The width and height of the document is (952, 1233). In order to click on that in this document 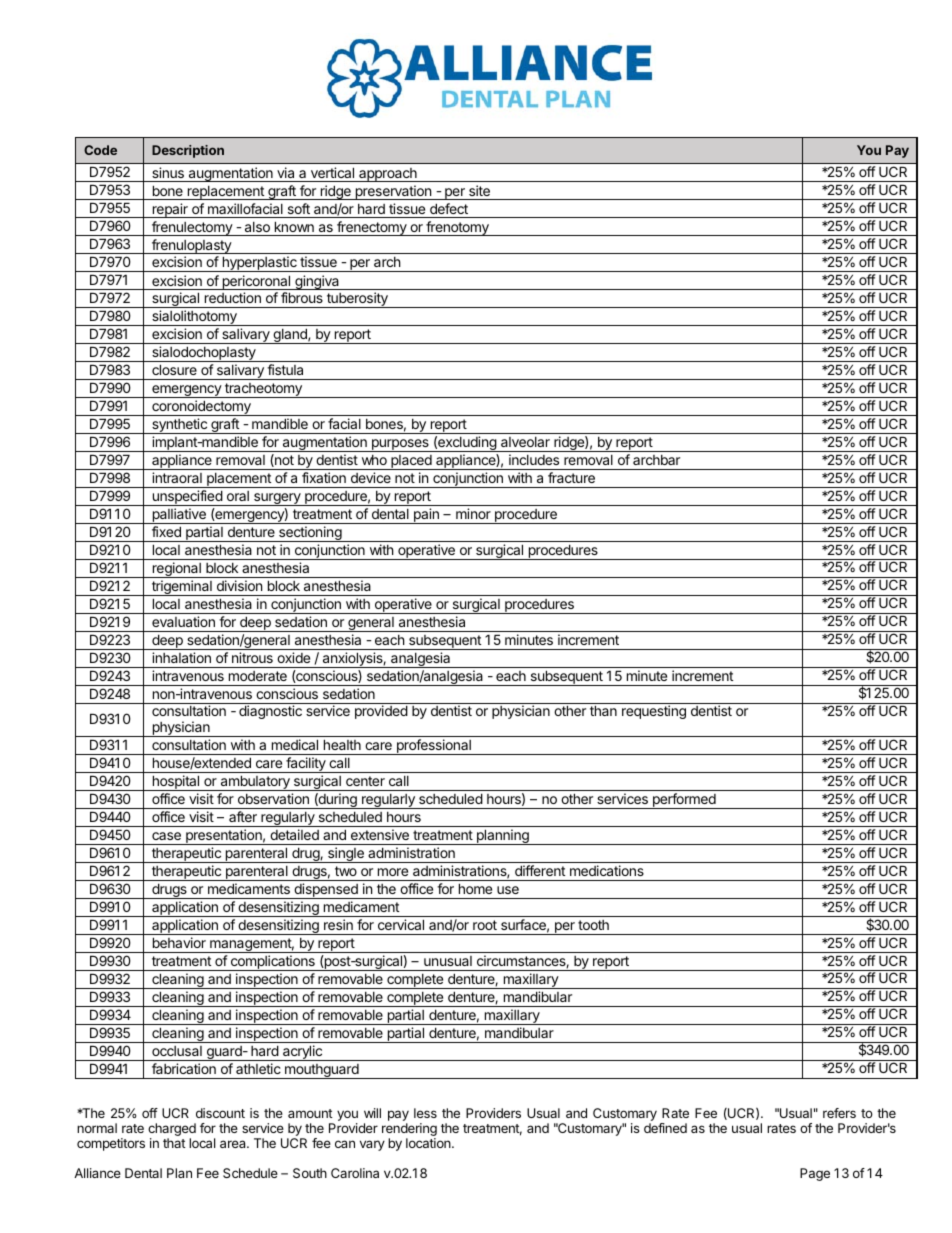, I will do `click(174, 1143)`.
